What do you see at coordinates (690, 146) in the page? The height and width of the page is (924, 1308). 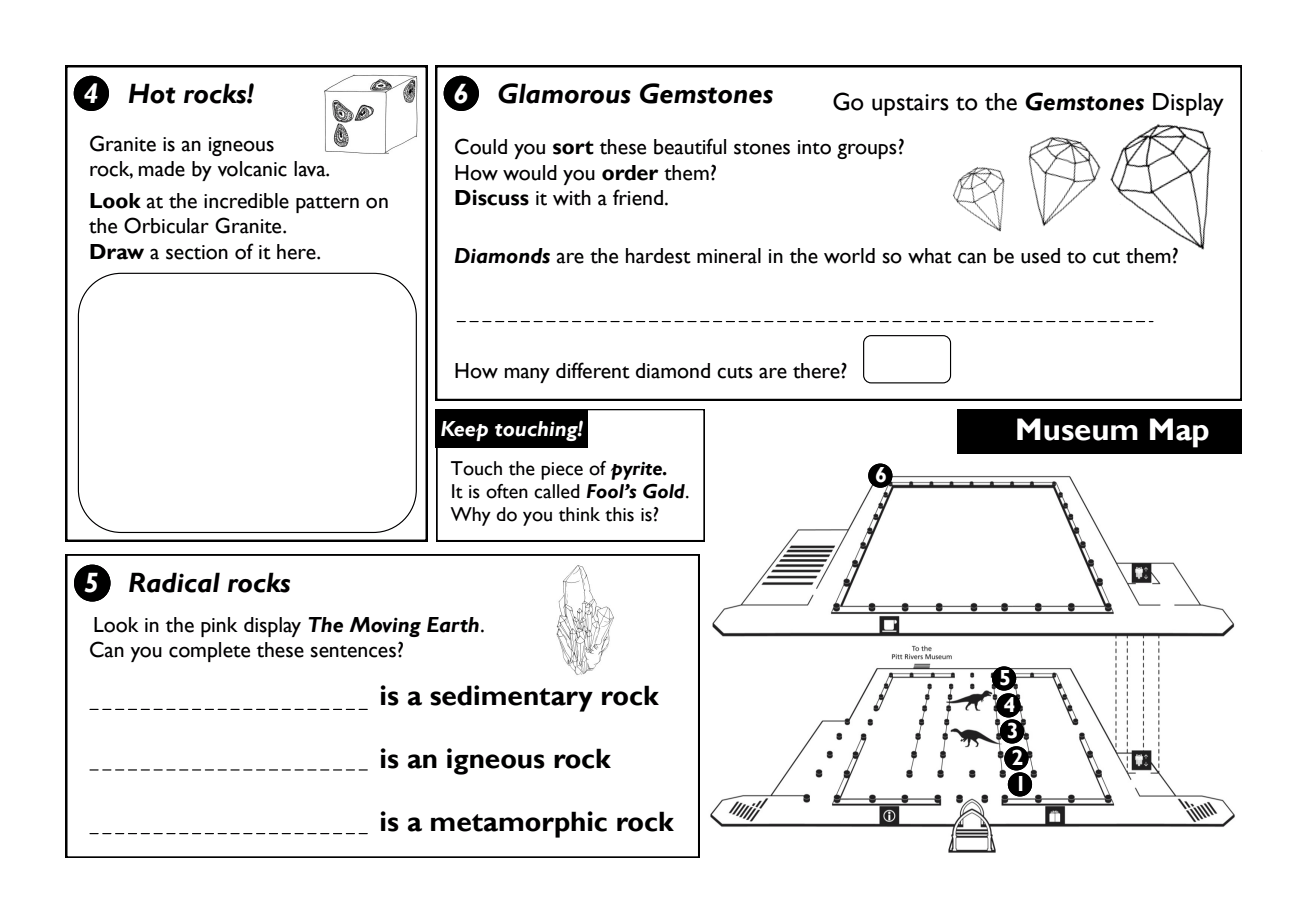 I see `beautiful` at bounding box center [690, 146].
